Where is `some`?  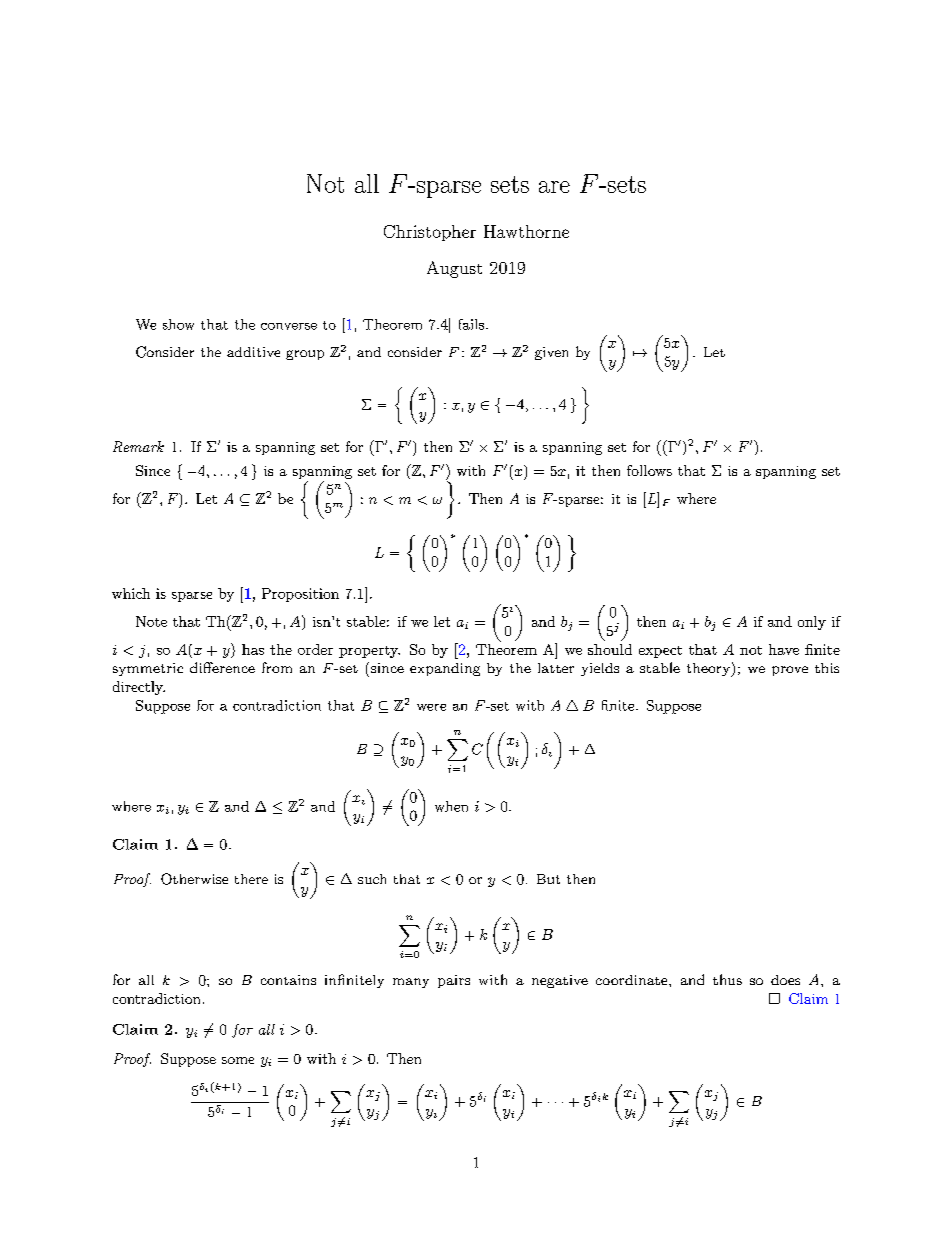
some is located at coordinates (238, 1060).
